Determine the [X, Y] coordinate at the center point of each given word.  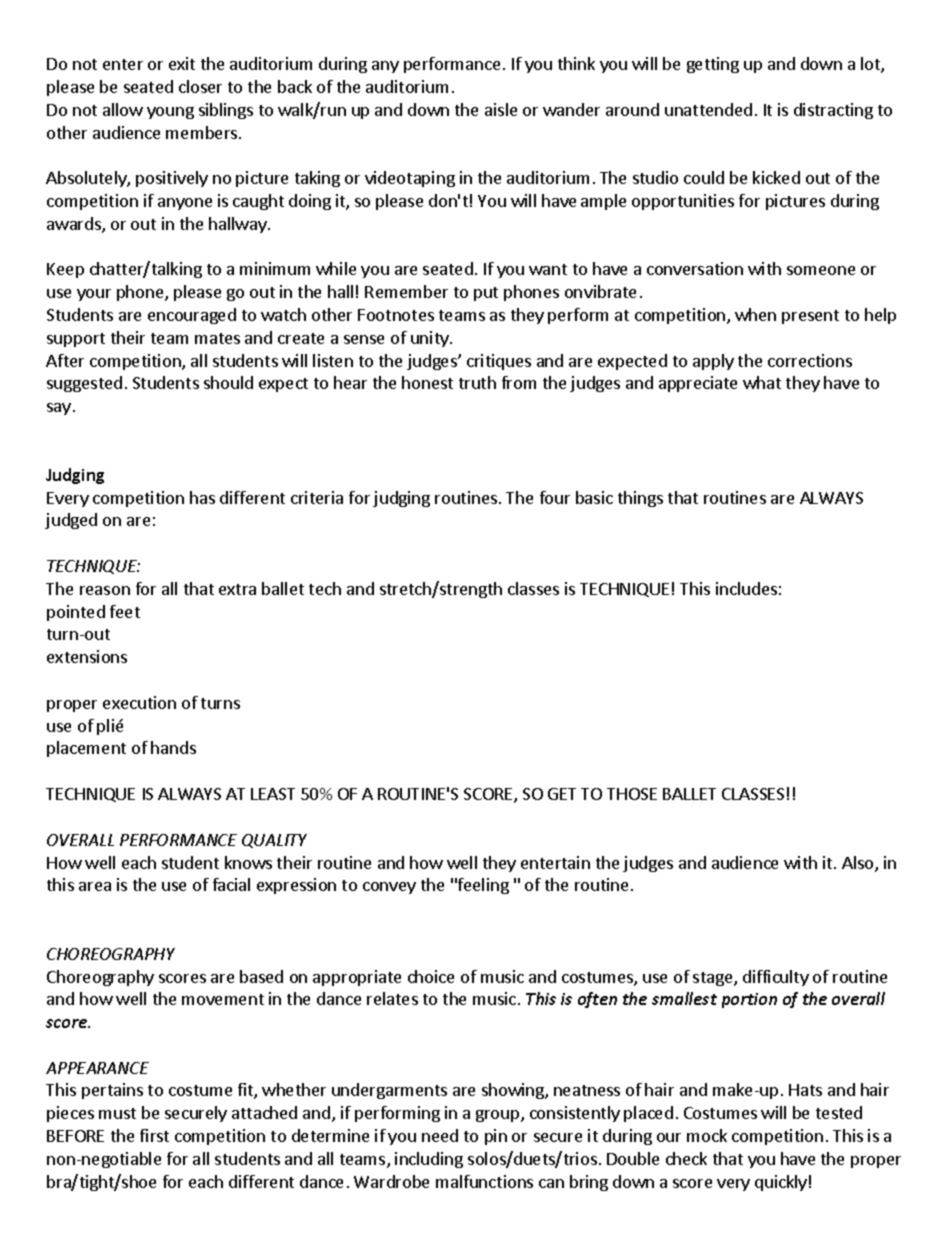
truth [477, 382]
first [154, 1135]
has [202, 497]
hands [173, 747]
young [170, 113]
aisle [501, 109]
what [762, 382]
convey [389, 888]
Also [859, 864]
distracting [833, 111]
